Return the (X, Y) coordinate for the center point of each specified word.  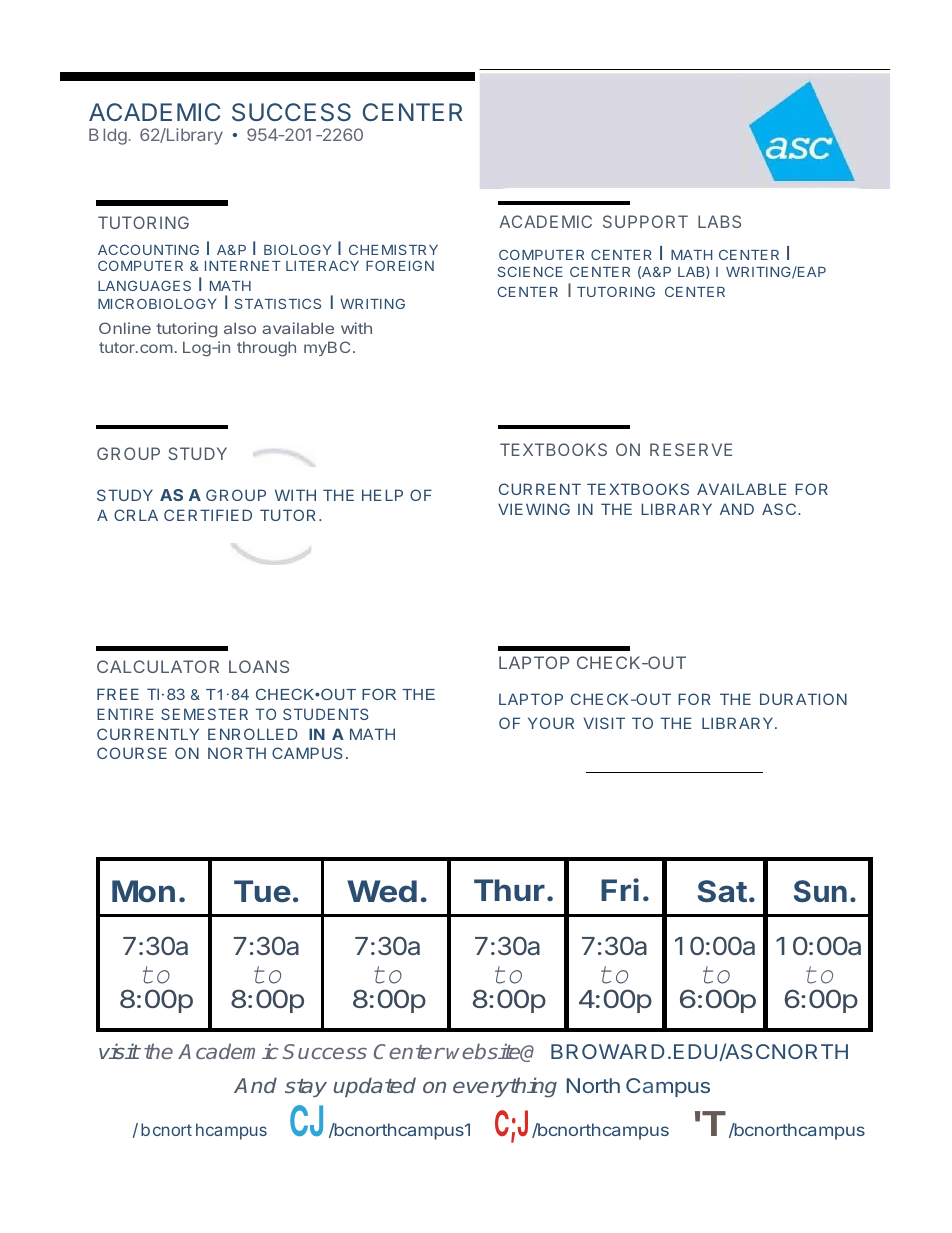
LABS (719, 221)
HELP (382, 495)
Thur (509, 890)
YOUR (551, 723)
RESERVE (691, 449)
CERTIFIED (208, 515)
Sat (722, 891)
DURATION (803, 699)
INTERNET (243, 266)
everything (505, 1087)
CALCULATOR (158, 666)
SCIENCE (530, 271)
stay (306, 1088)
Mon (143, 891)
